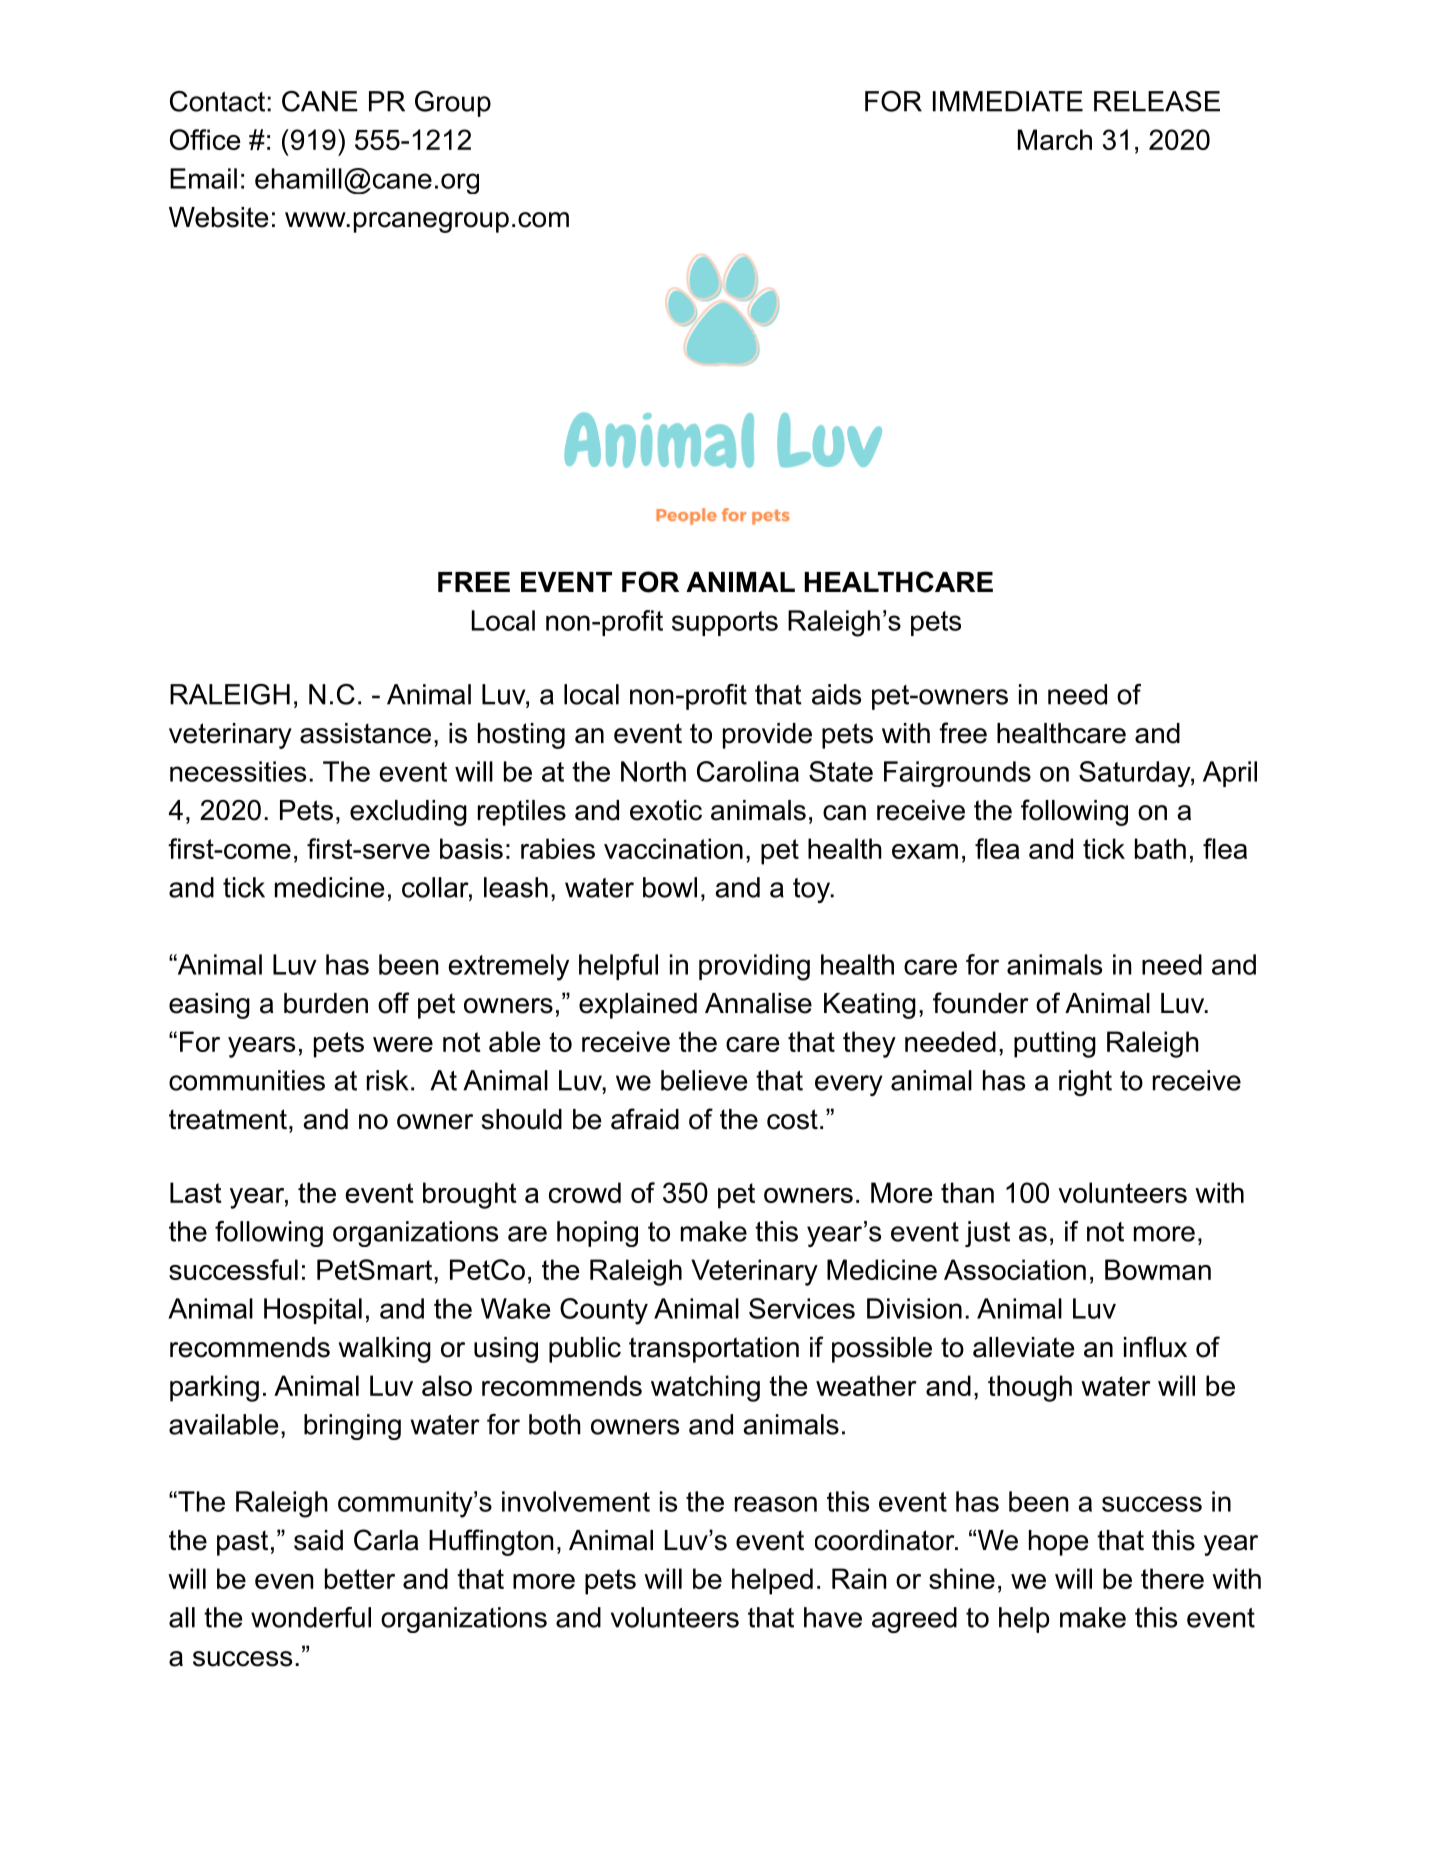 The height and width of the screenshot is (1853, 1432). I want to click on supports, so click(725, 623).
